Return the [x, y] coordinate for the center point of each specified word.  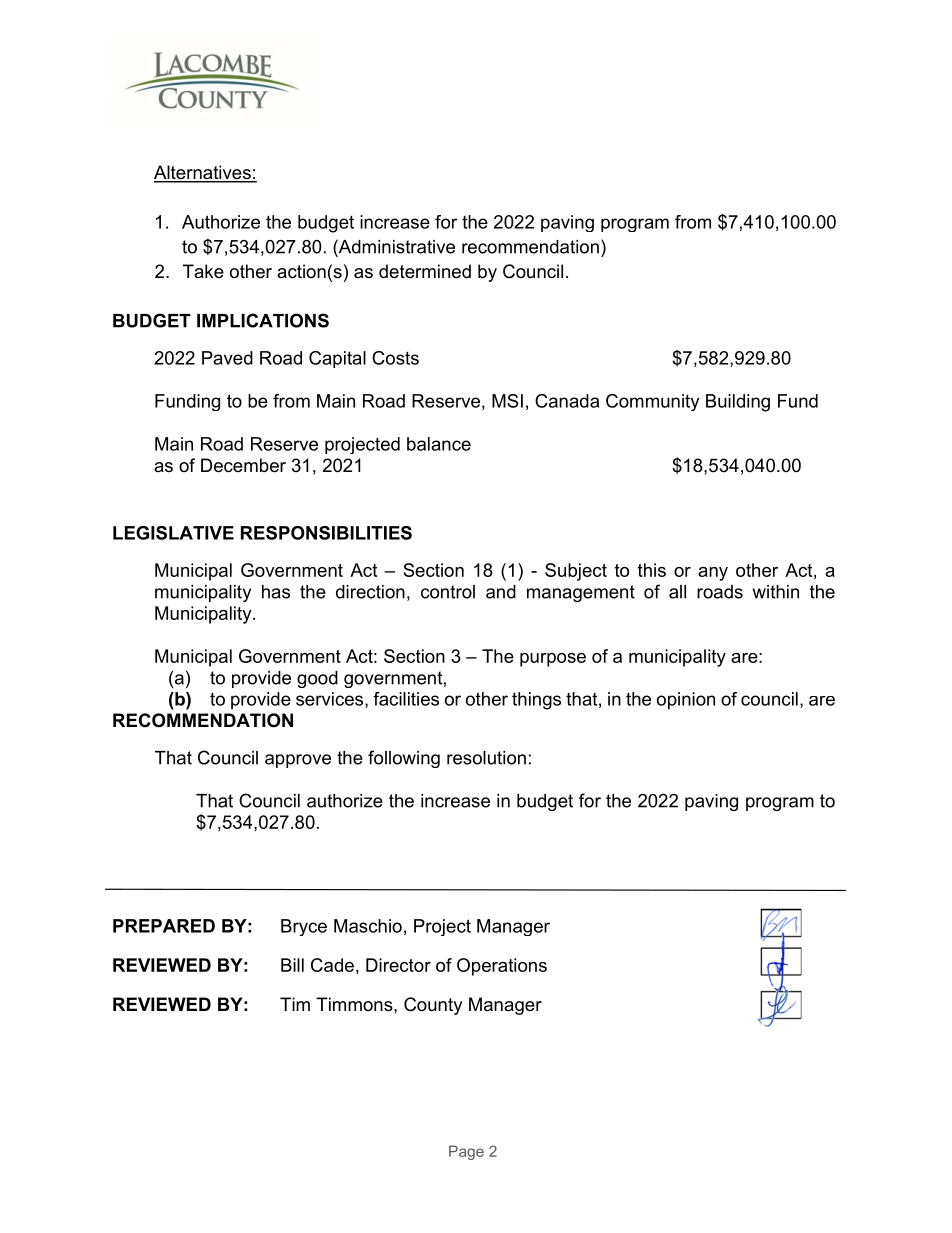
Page [466, 1152]
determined [425, 271]
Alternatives [203, 173]
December [243, 465]
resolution [486, 758]
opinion [686, 701]
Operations [502, 967]
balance [439, 444]
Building [738, 403]
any [713, 574]
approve [298, 761]
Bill [292, 965]
